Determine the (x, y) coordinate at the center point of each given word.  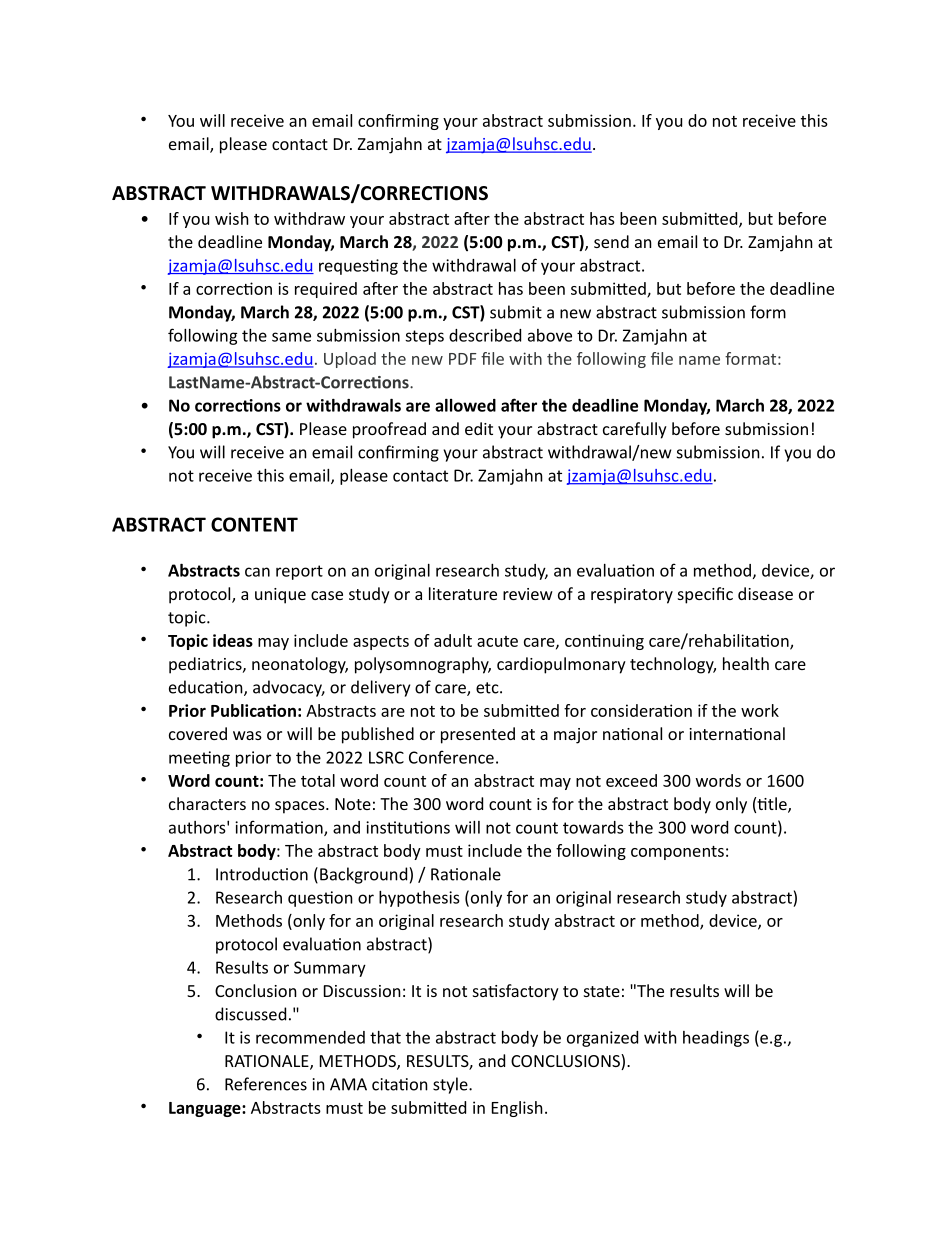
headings (716, 1039)
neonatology (300, 665)
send (611, 241)
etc (488, 688)
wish (232, 218)
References (266, 1084)
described (485, 335)
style (451, 1085)
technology (673, 665)
